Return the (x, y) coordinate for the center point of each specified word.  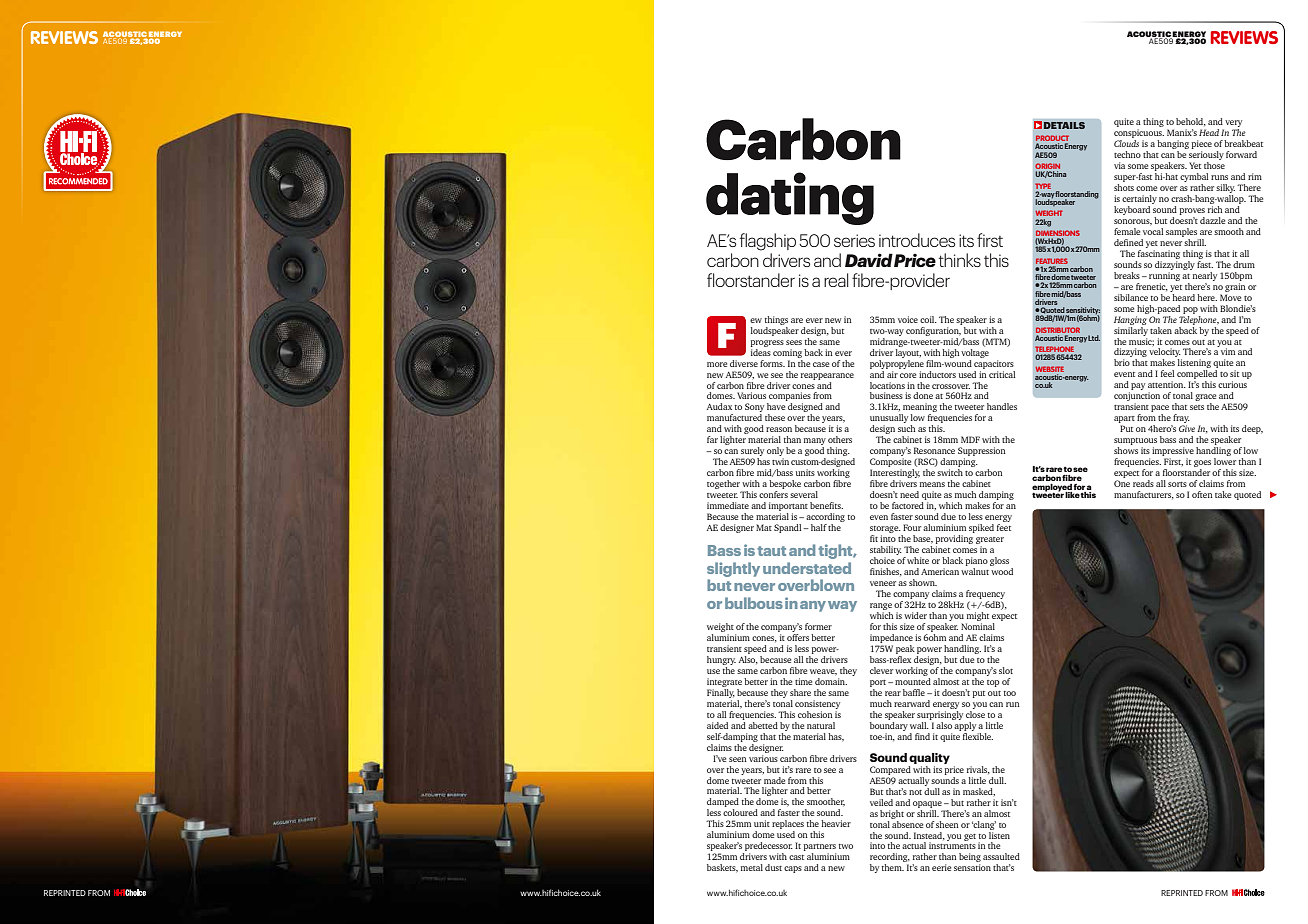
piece (1201, 146)
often (1202, 494)
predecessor (768, 848)
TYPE (1043, 186)
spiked (981, 528)
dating (790, 198)
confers (773, 494)
